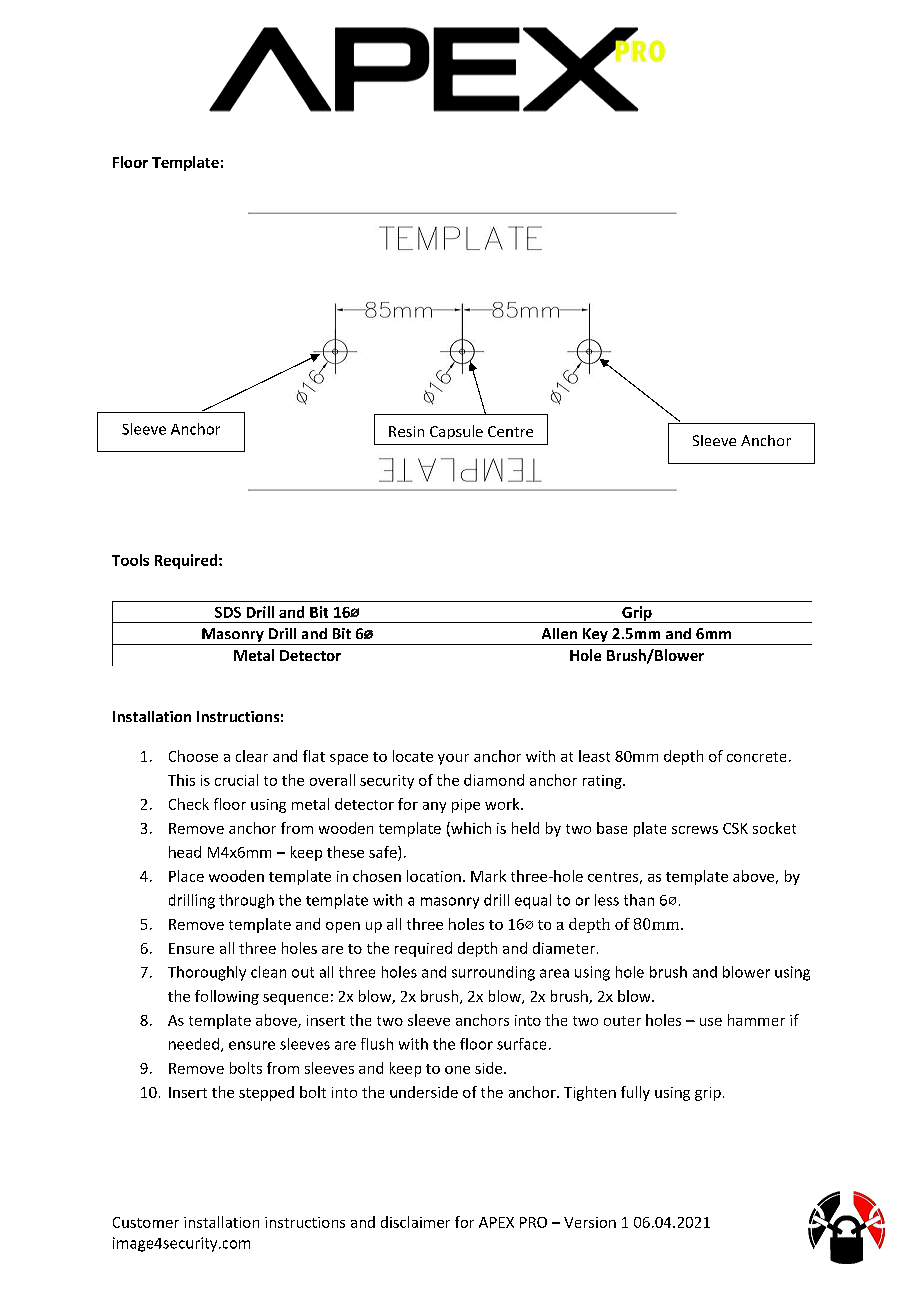 The image size is (924, 1308). Describe the element at coordinates (756, 757) in the screenshot. I see `concrete` at that location.
